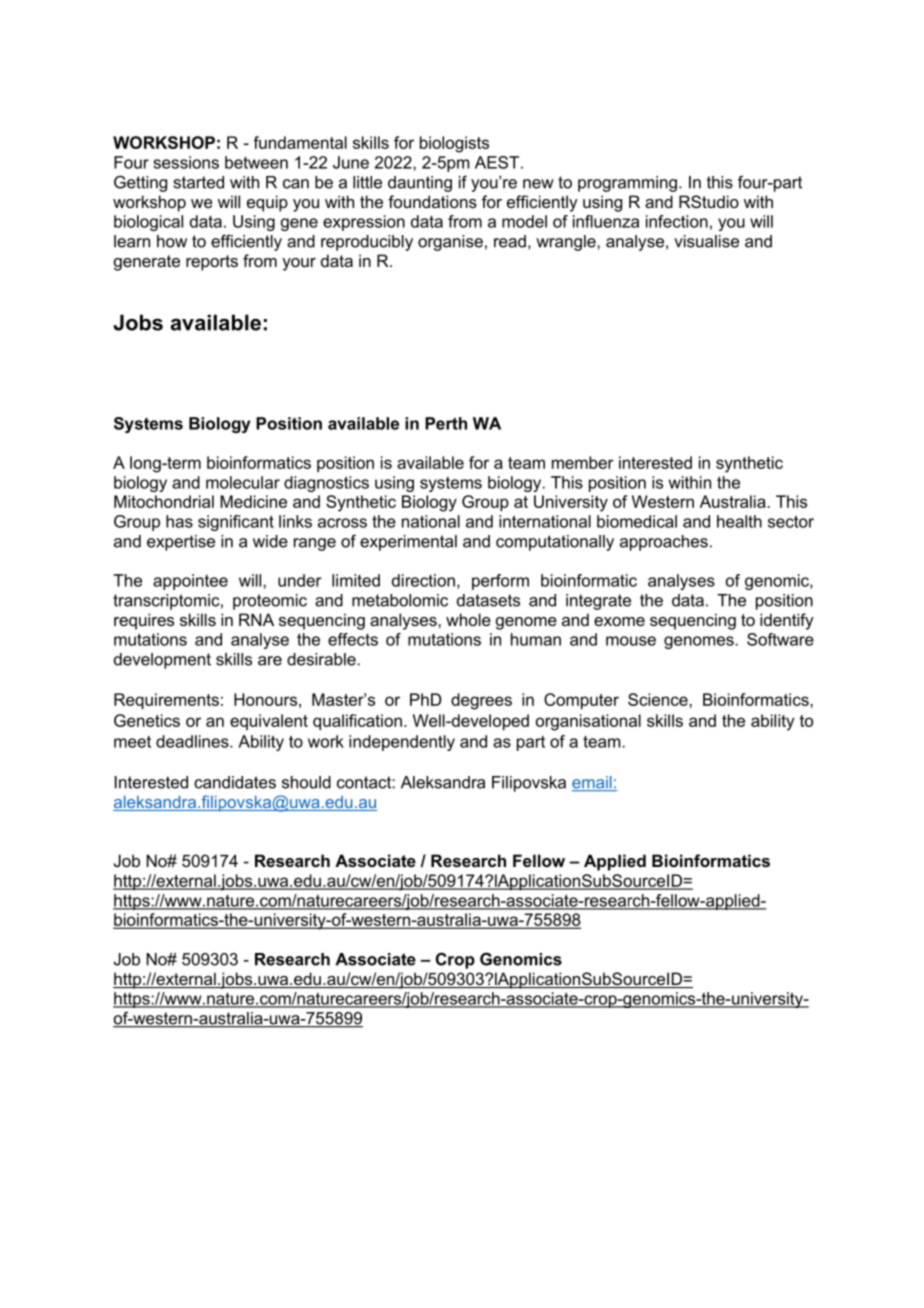 Image resolution: width=924 pixels, height=1308 pixels. What do you see at coordinates (446, 423) in the screenshot?
I see `Perth` at bounding box center [446, 423].
